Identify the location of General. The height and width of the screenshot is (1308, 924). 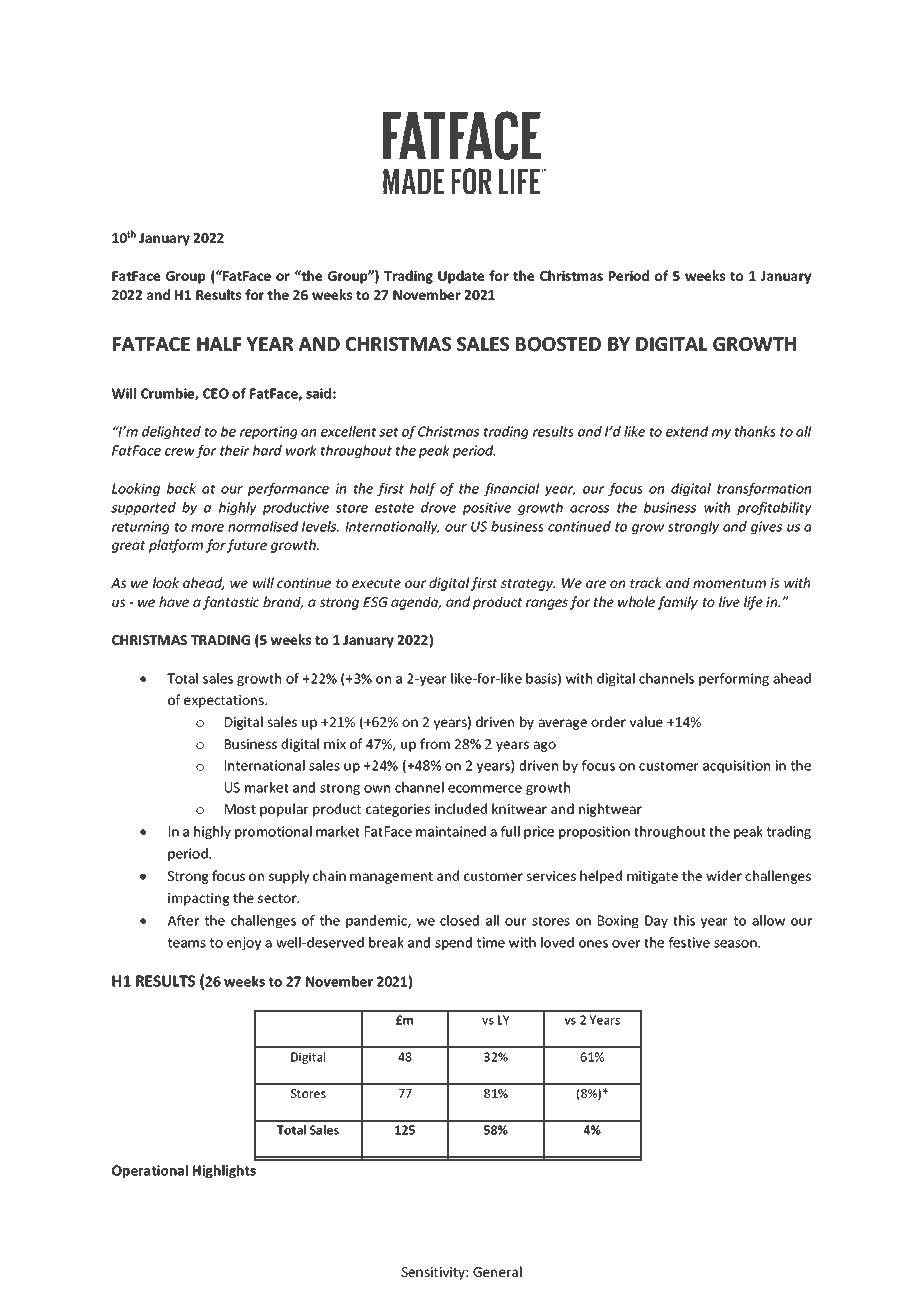
(497, 1271).
